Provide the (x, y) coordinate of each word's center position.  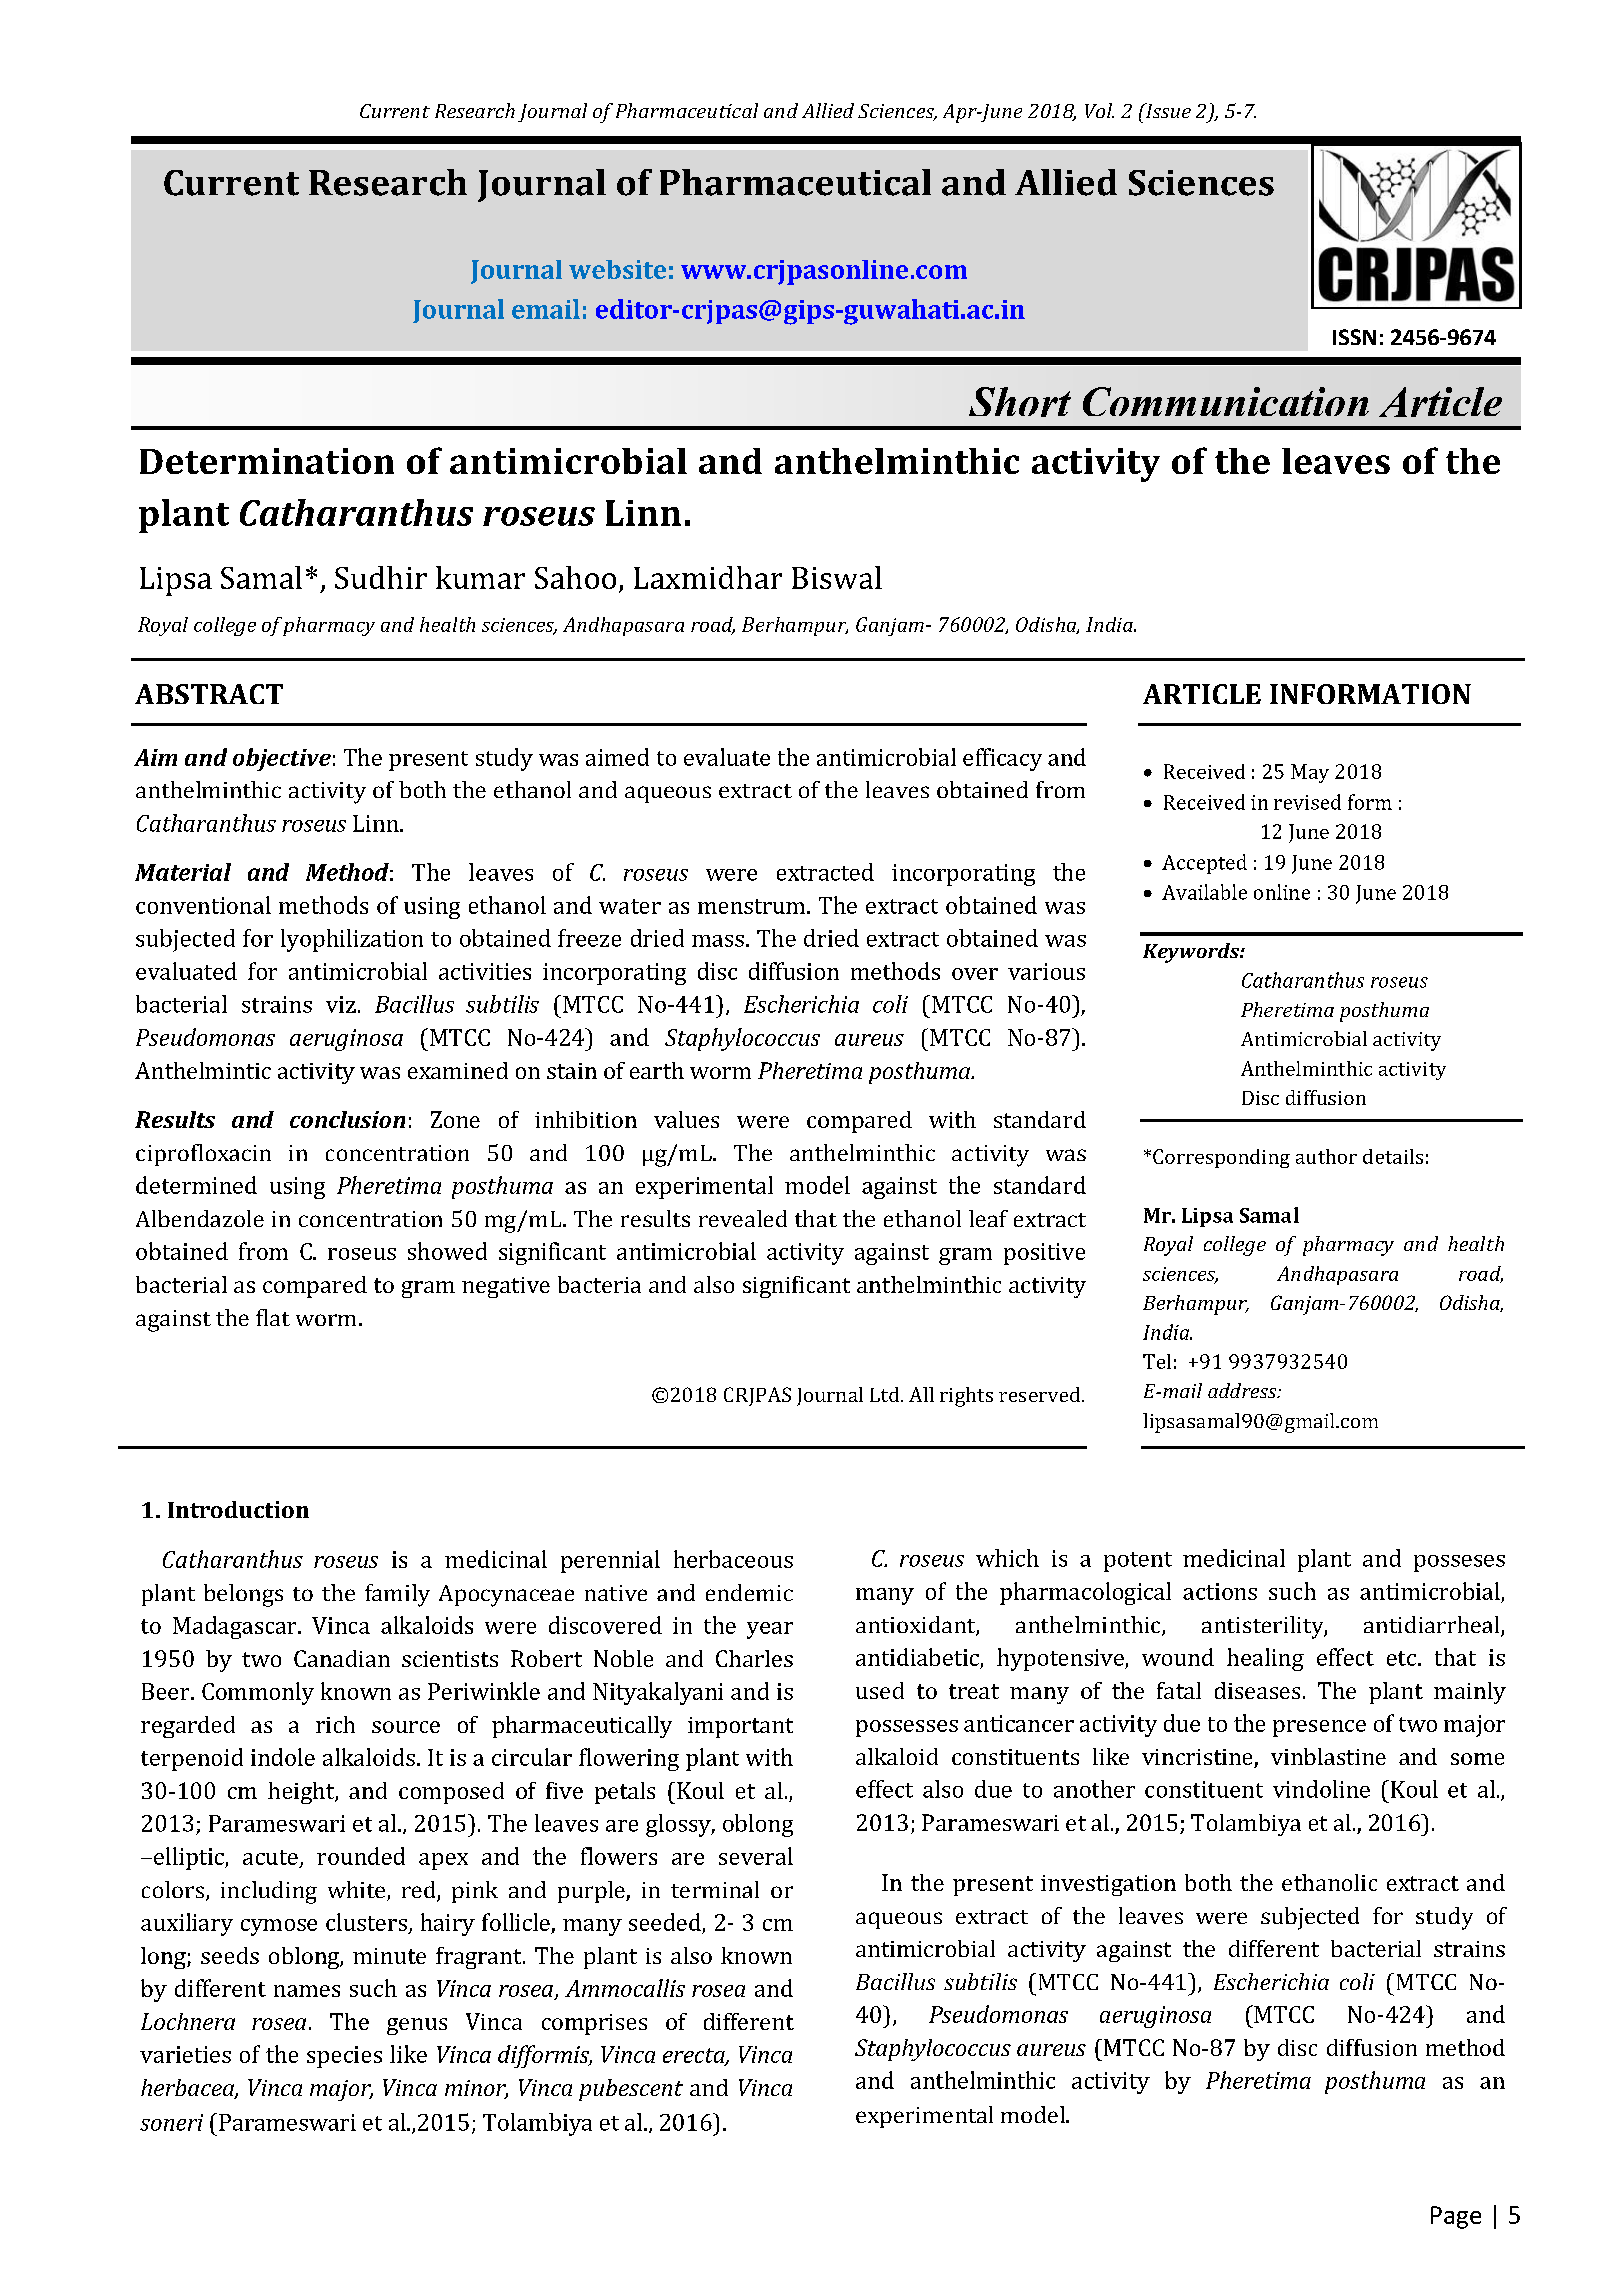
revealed (743, 1218)
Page (1456, 2217)
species (344, 2057)
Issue (1167, 110)
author (1326, 1156)
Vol (1099, 110)
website (617, 269)
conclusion (347, 1119)
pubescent (631, 2090)
